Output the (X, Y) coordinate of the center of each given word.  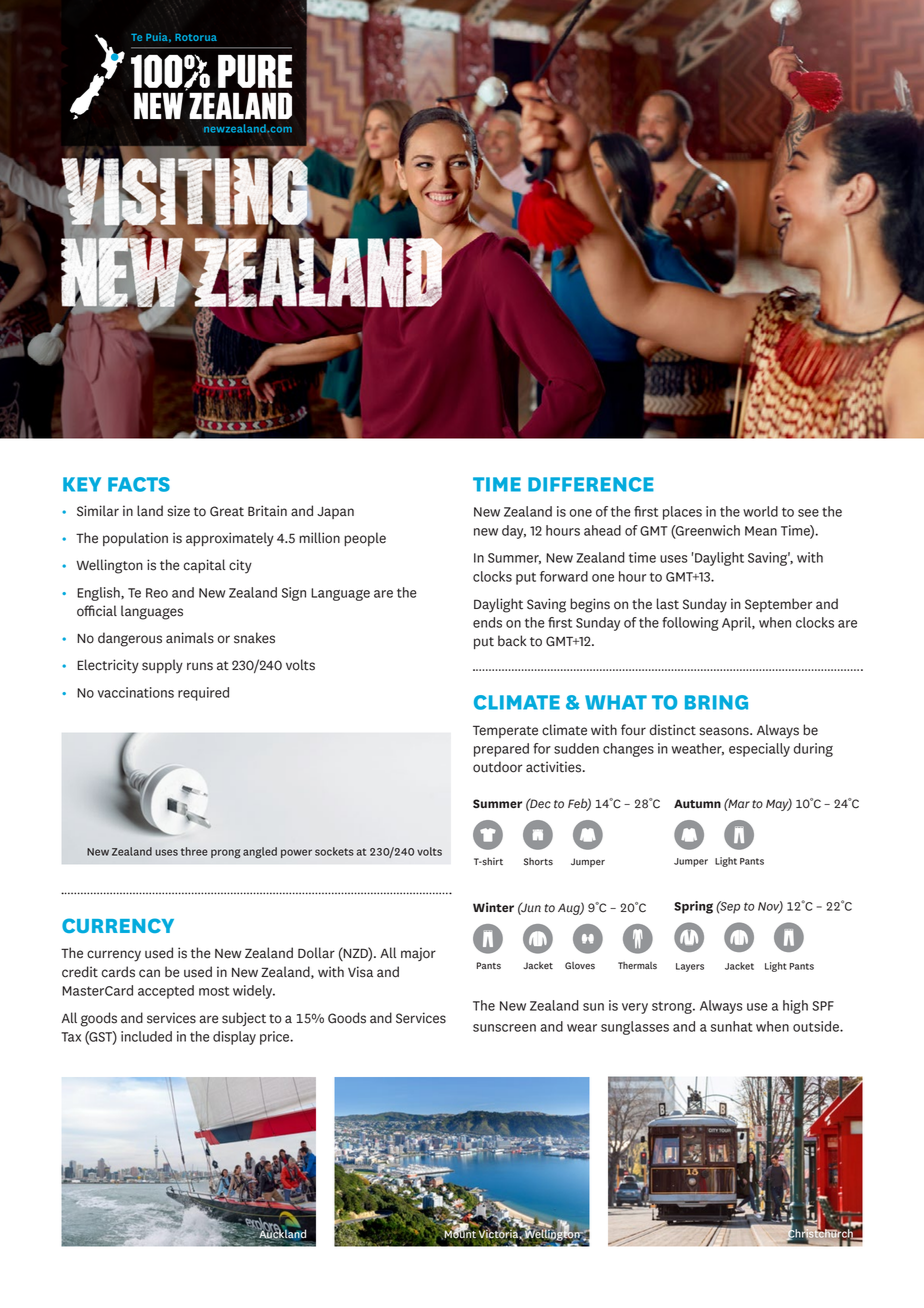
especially (759, 750)
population (135, 539)
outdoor (497, 767)
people (365, 539)
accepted (166, 992)
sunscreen (504, 1028)
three (194, 851)
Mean (761, 531)
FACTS (139, 484)
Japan (335, 513)
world (760, 511)
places (682, 513)
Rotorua (196, 37)
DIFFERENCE (591, 484)
